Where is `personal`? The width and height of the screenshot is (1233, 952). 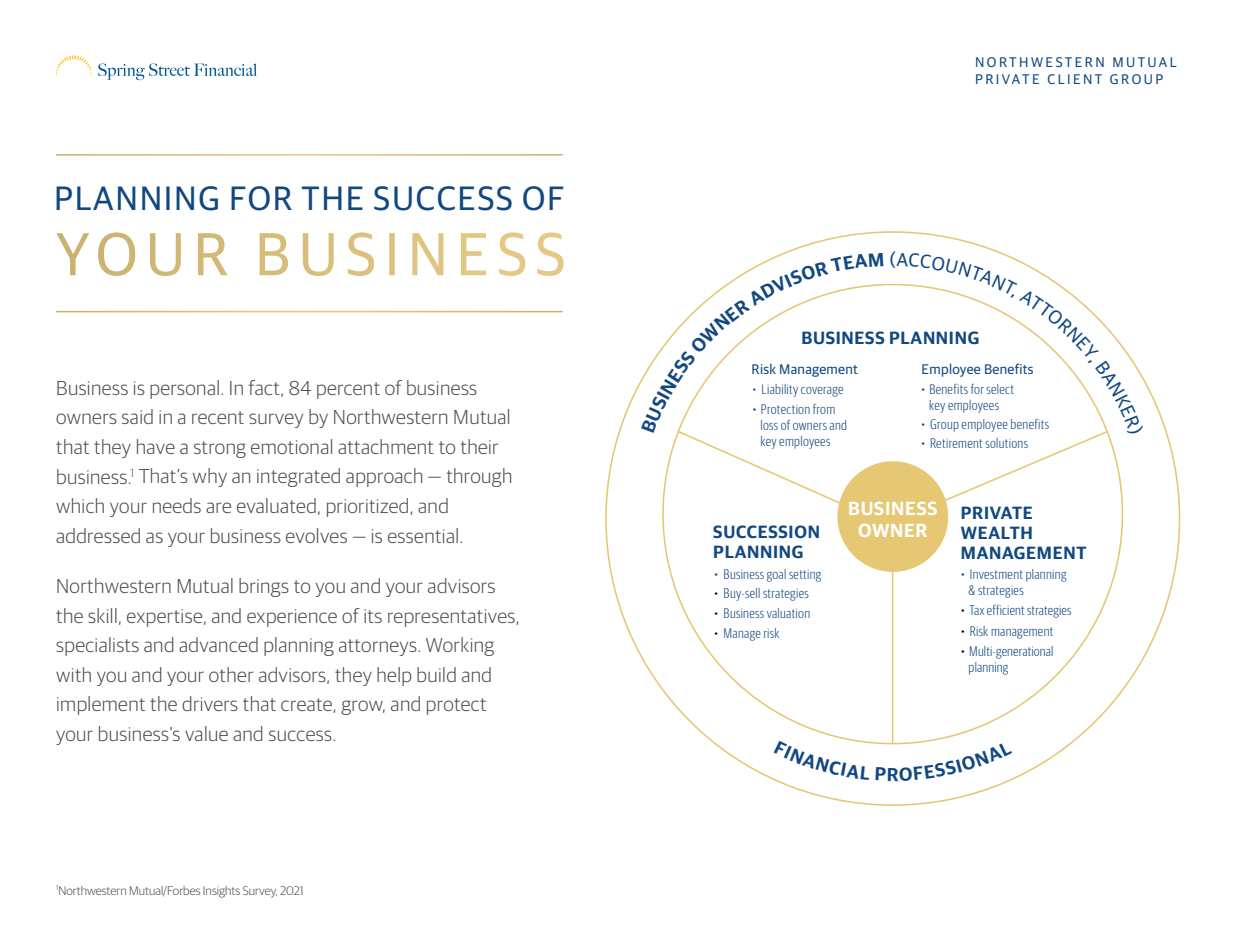
personal is located at coordinates (184, 389).
